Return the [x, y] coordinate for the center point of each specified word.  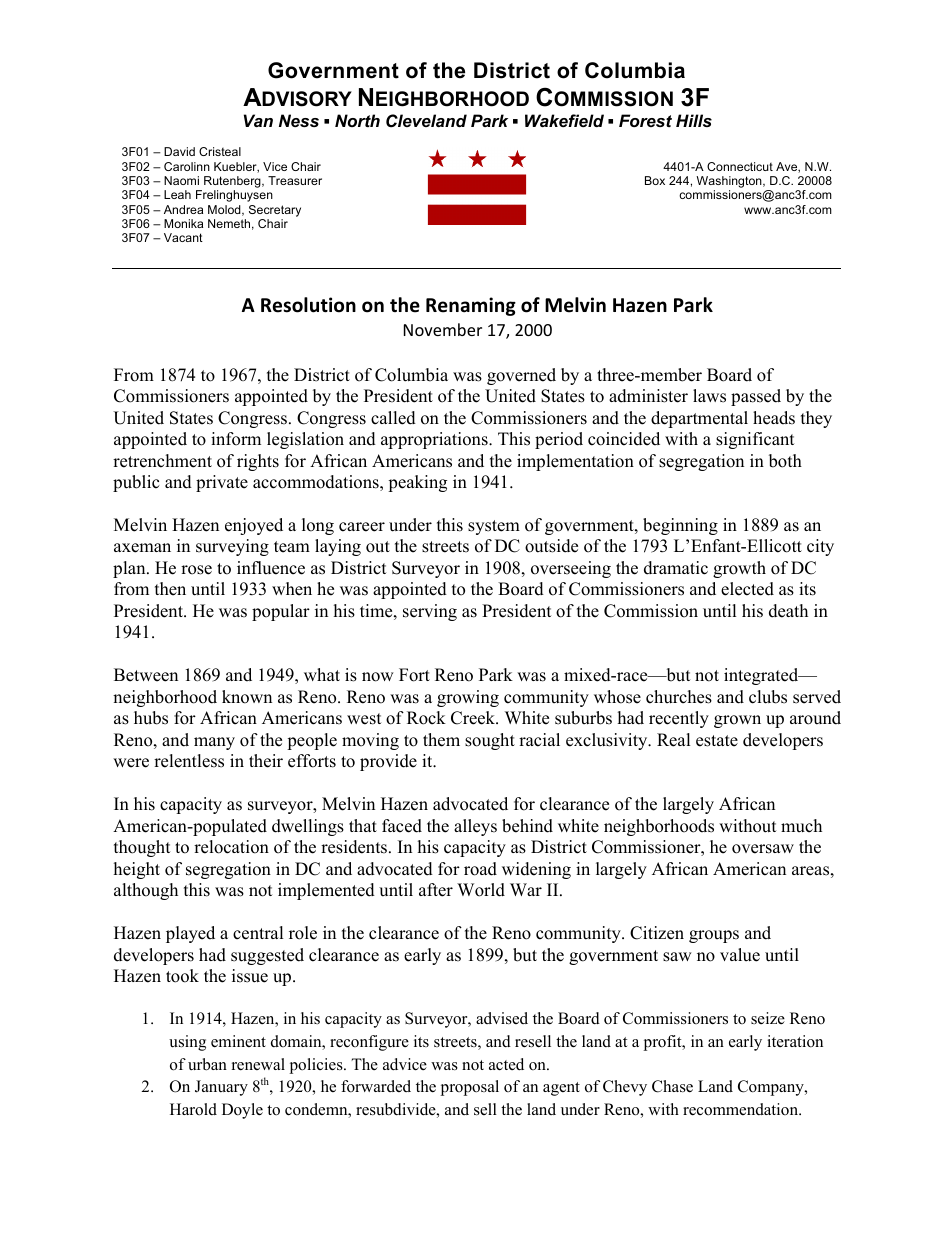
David [179, 151]
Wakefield [564, 120]
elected [747, 589]
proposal [469, 1088]
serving [430, 612]
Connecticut [740, 166]
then [170, 589]
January [221, 1088]
